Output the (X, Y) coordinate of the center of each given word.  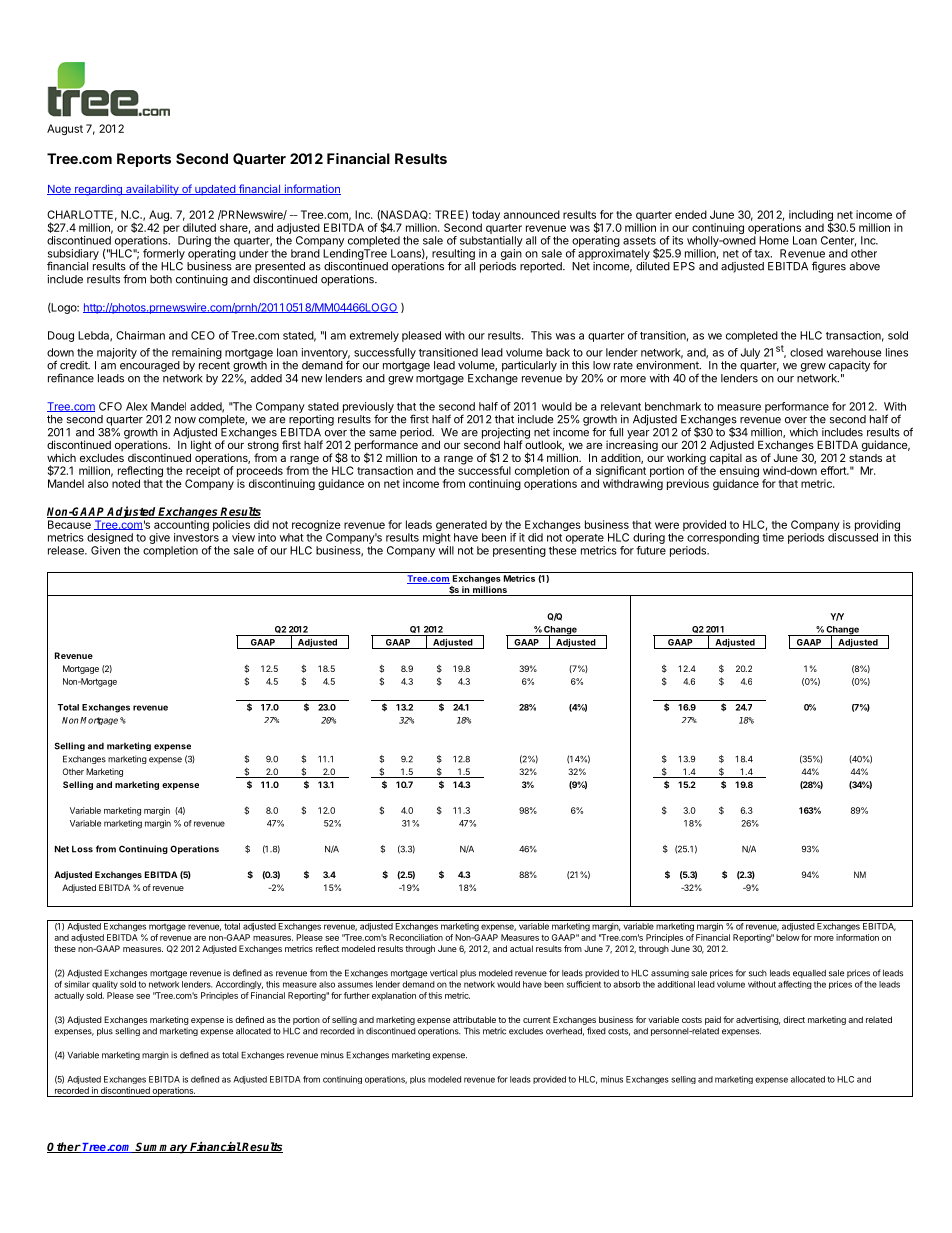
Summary (162, 1148)
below (788, 937)
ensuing (739, 472)
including (811, 217)
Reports (144, 160)
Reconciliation (416, 937)
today (486, 217)
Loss (82, 849)
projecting (506, 434)
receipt (203, 472)
